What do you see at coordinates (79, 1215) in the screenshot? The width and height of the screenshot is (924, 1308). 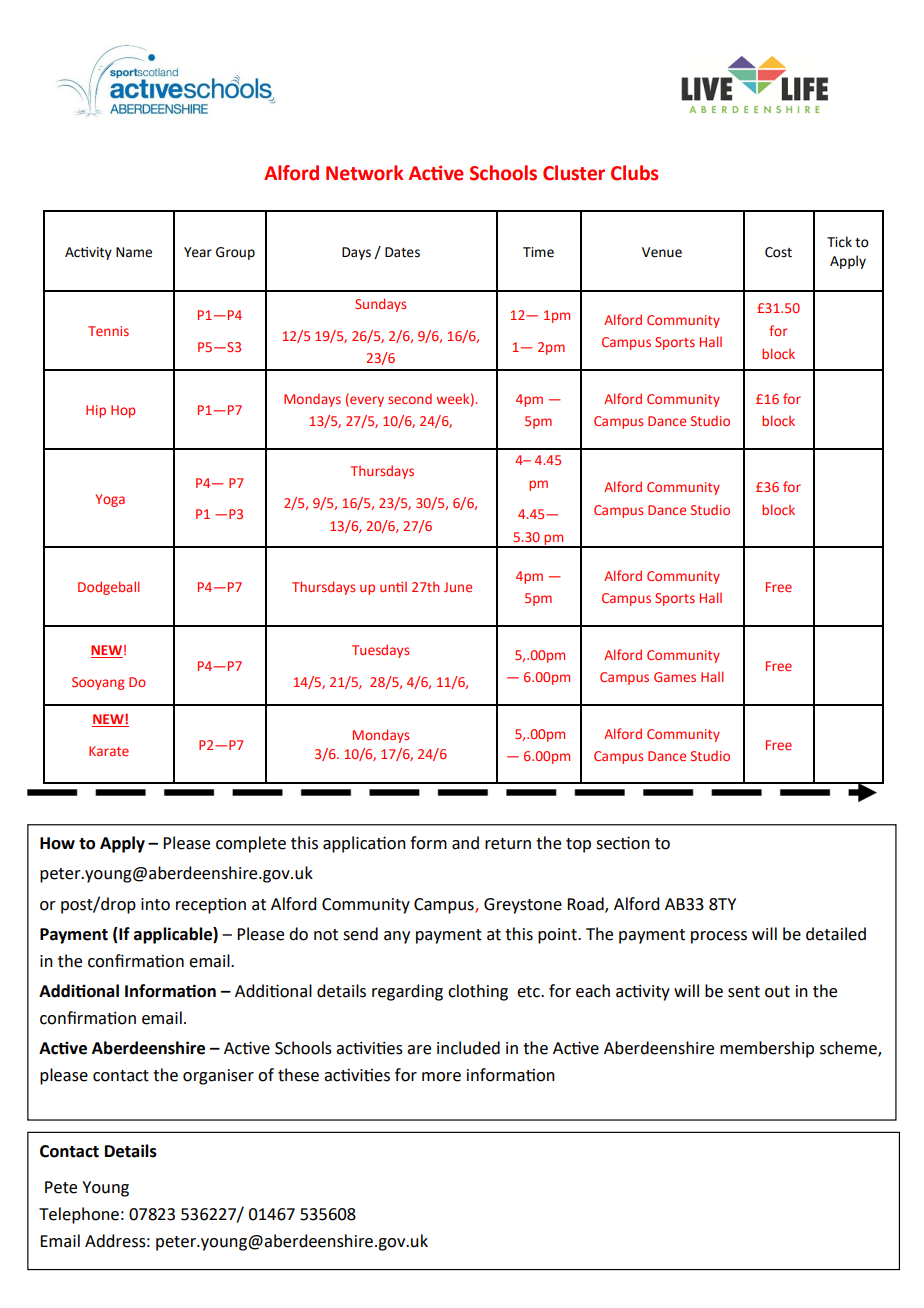 I see `Telephone` at bounding box center [79, 1215].
